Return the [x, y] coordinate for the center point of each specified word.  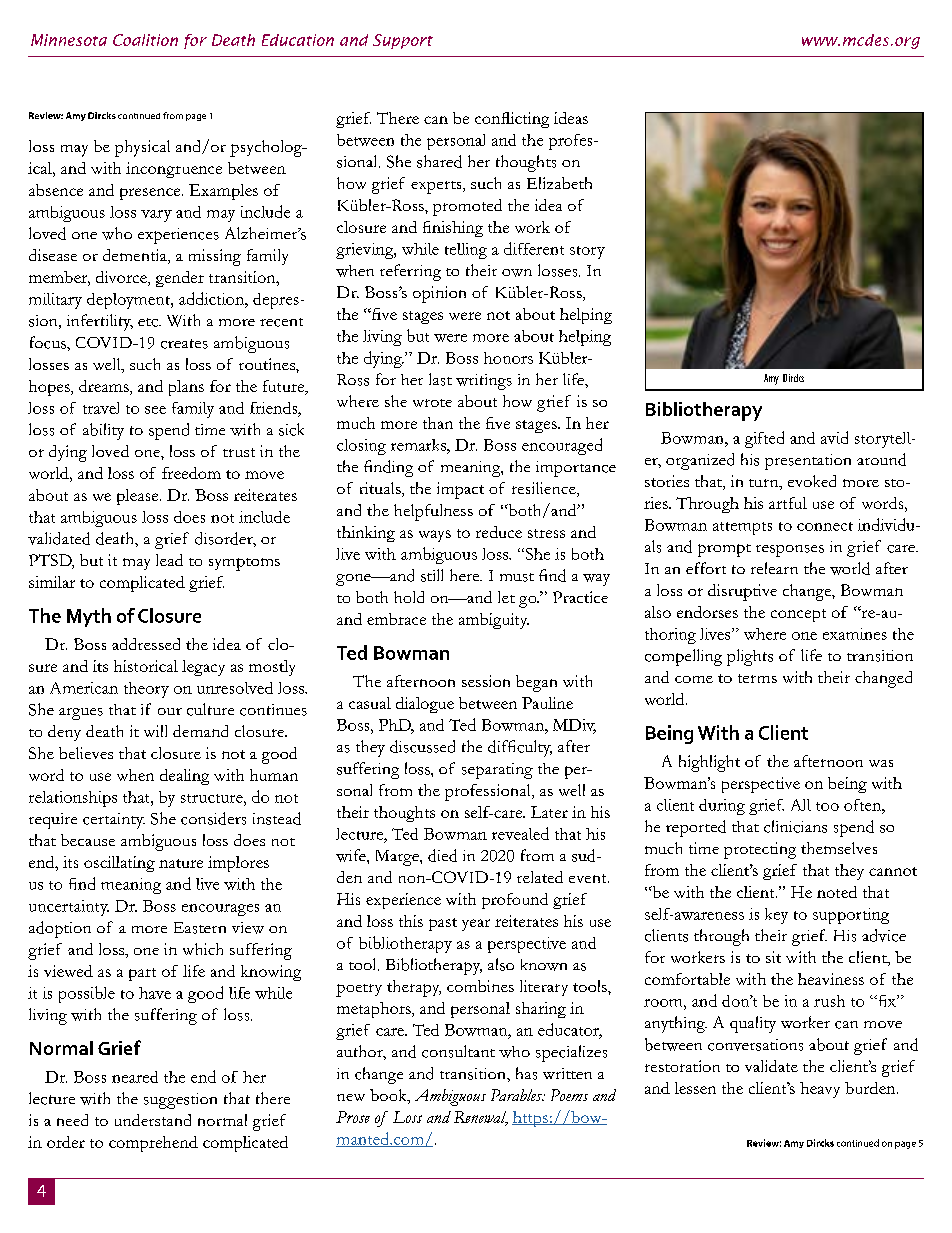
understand [153, 1120]
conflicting [512, 120]
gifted [764, 439]
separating [497, 771]
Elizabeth [559, 183]
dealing [184, 777]
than [438, 423]
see [155, 410]
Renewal [481, 1118]
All [801, 805]
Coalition [145, 40]
